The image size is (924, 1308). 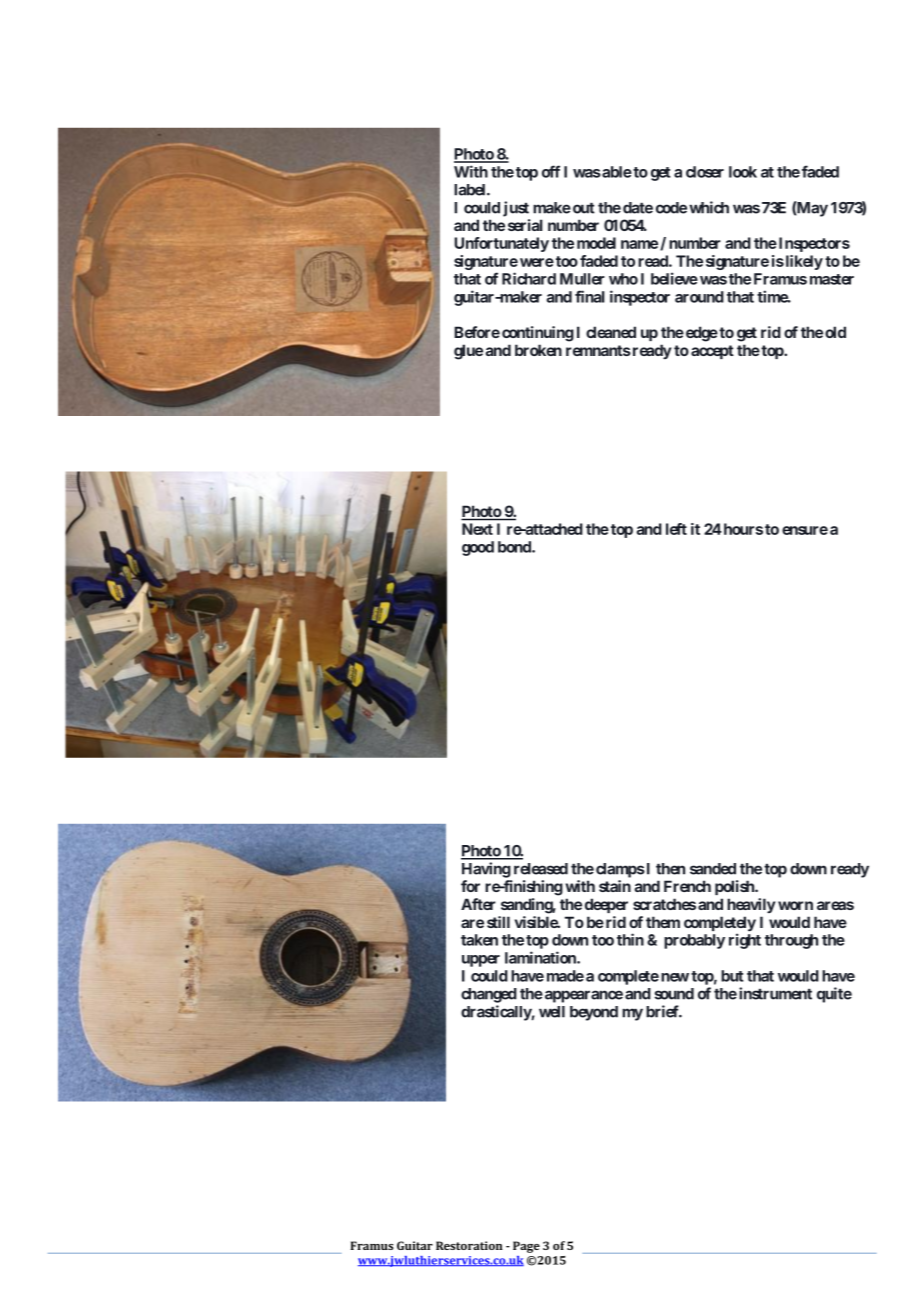 I want to click on bond, so click(x=515, y=547).
